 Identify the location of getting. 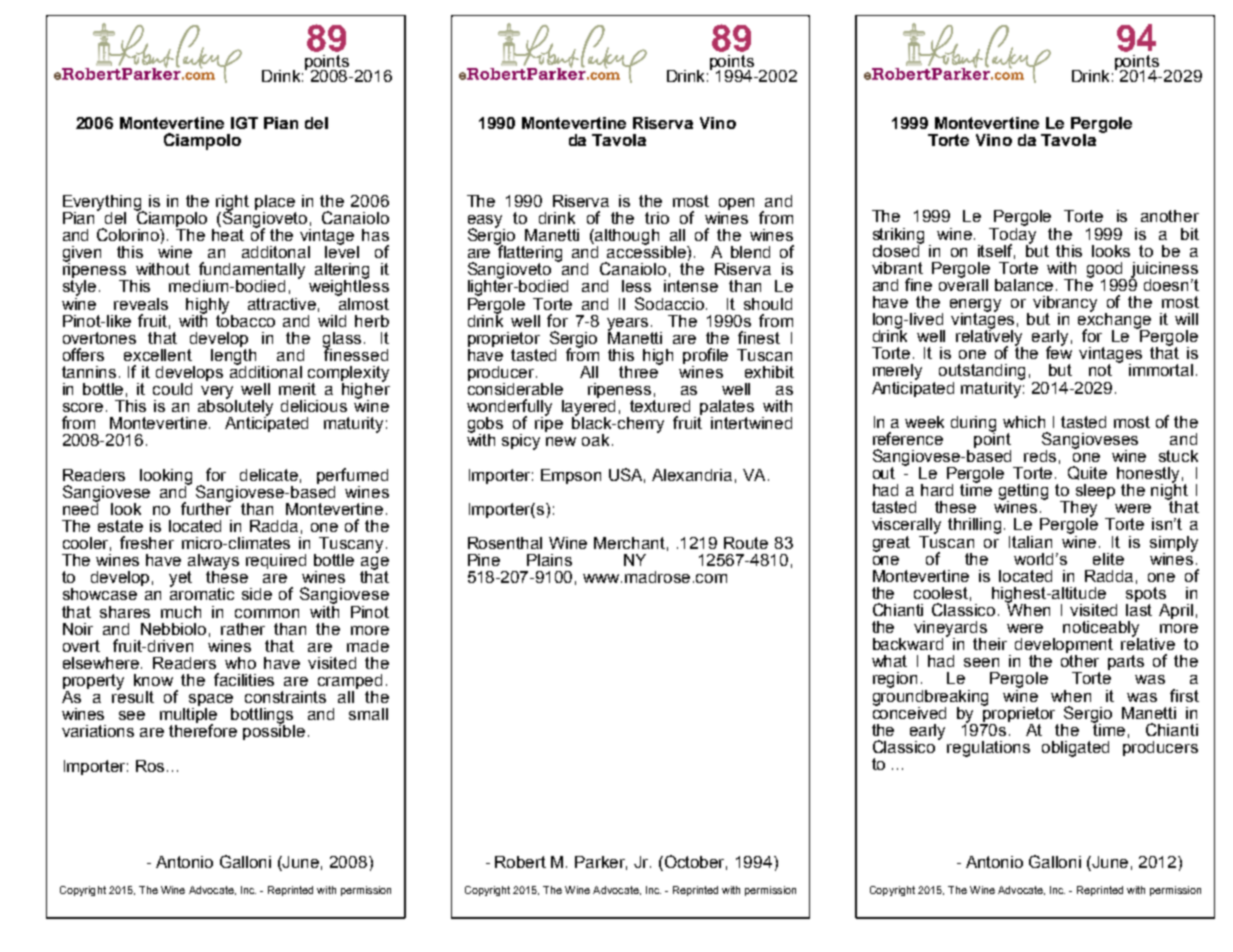
(1023, 493).
